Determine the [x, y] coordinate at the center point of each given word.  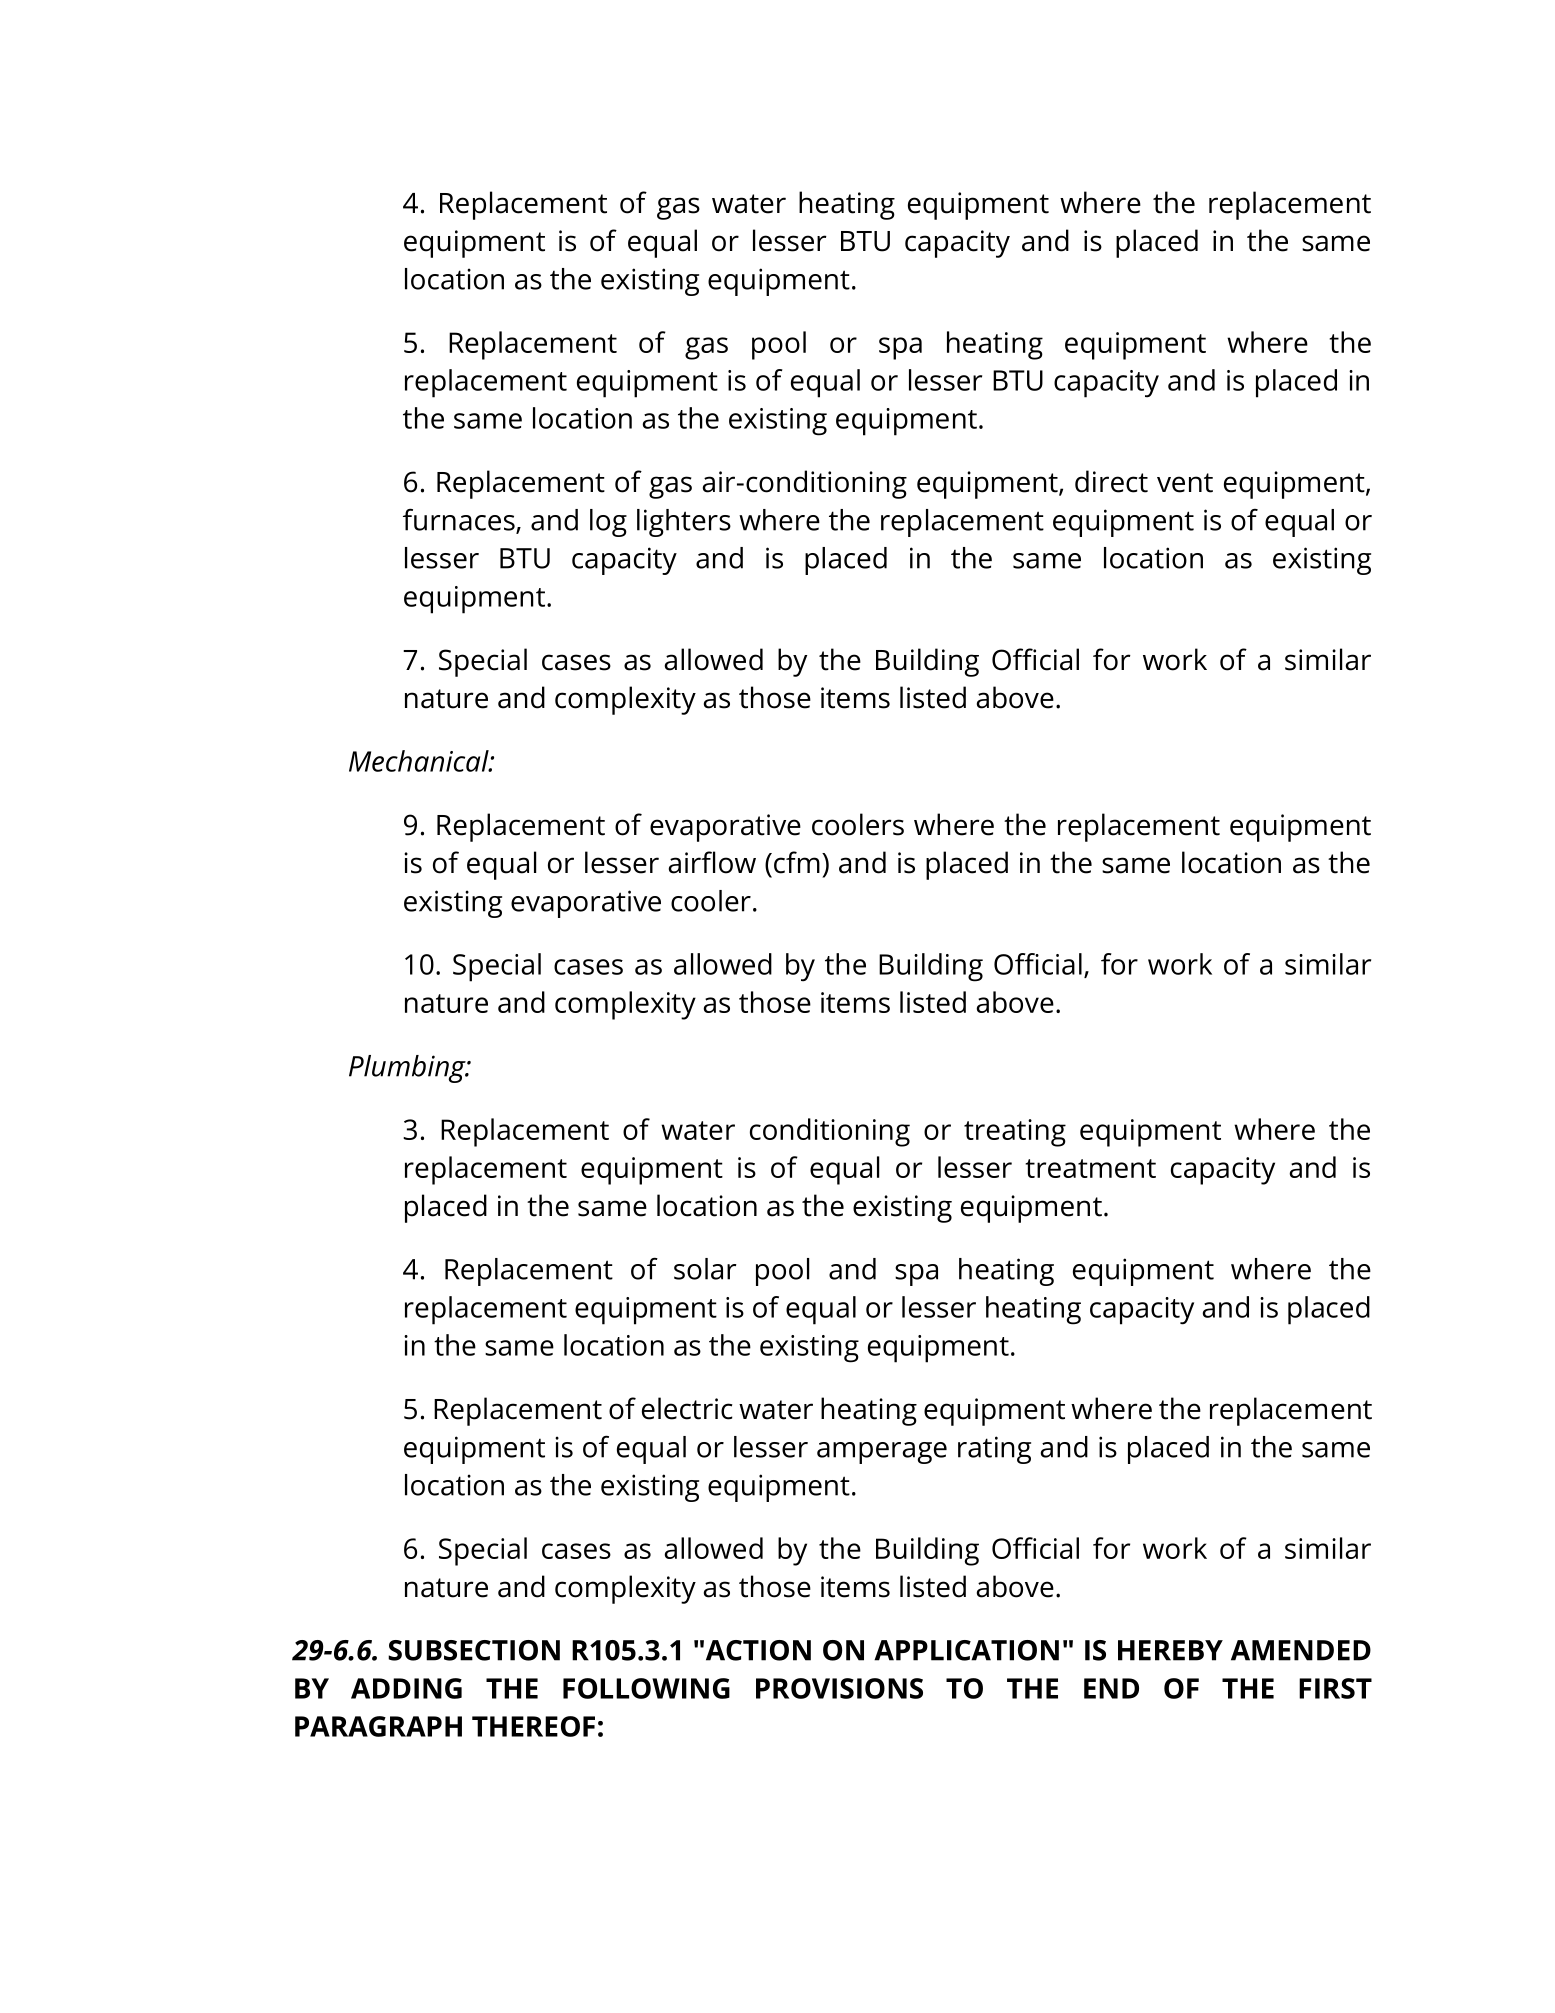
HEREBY [1170, 1650]
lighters [684, 523]
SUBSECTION [474, 1650]
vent [1185, 483]
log [608, 523]
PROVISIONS [839, 1688]
